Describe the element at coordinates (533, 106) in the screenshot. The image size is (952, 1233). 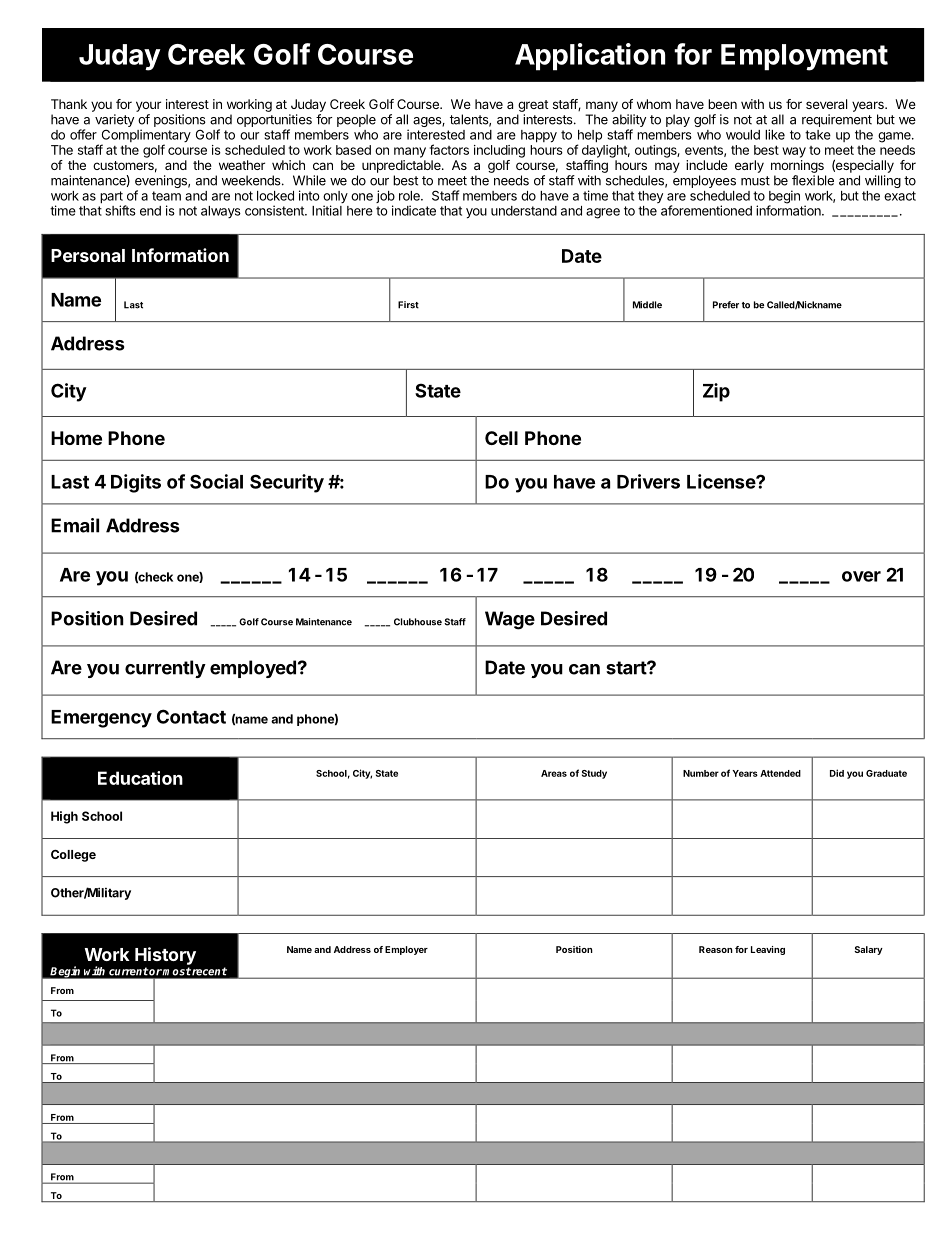
I see `great` at that location.
